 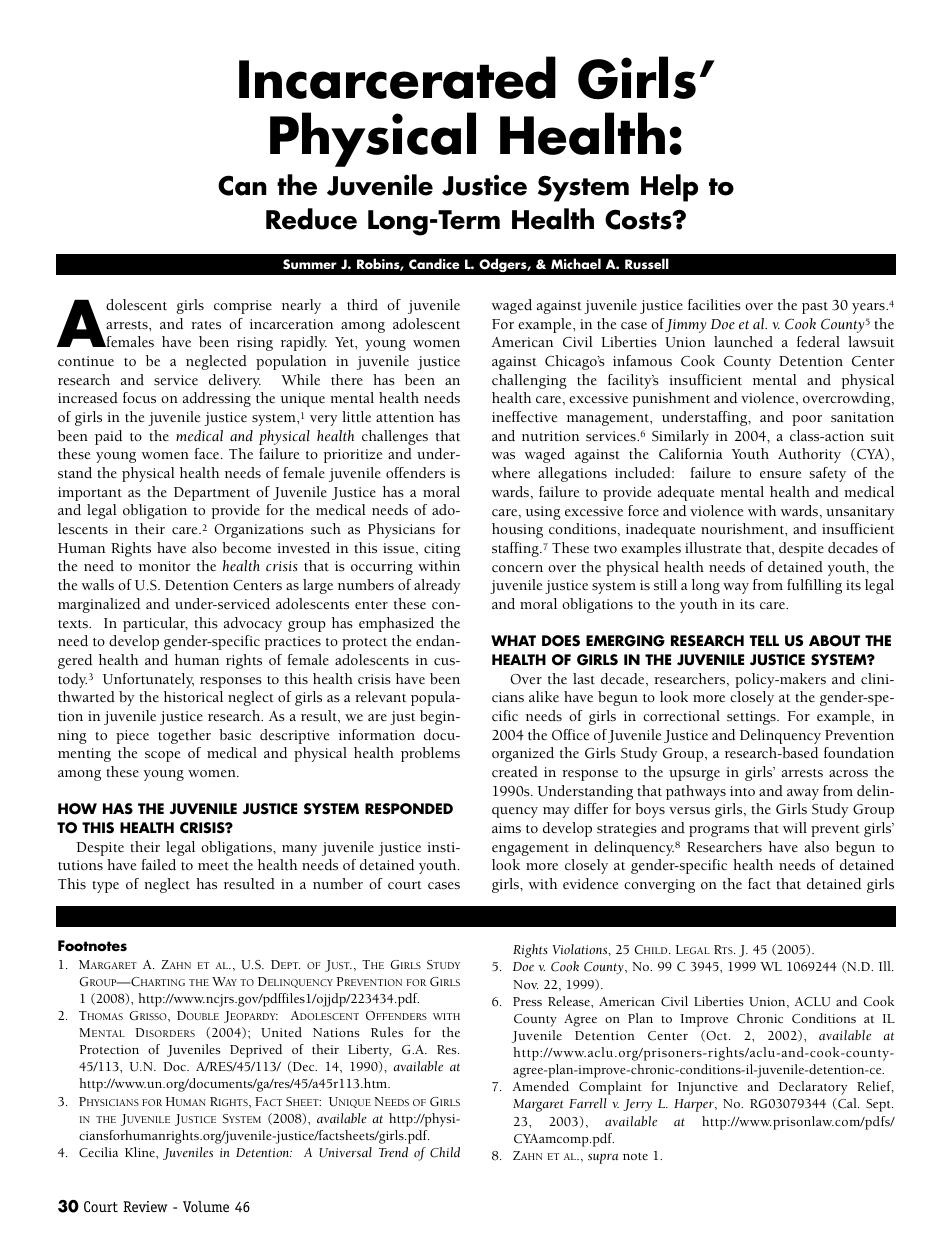 I want to click on Help, so click(x=669, y=188).
